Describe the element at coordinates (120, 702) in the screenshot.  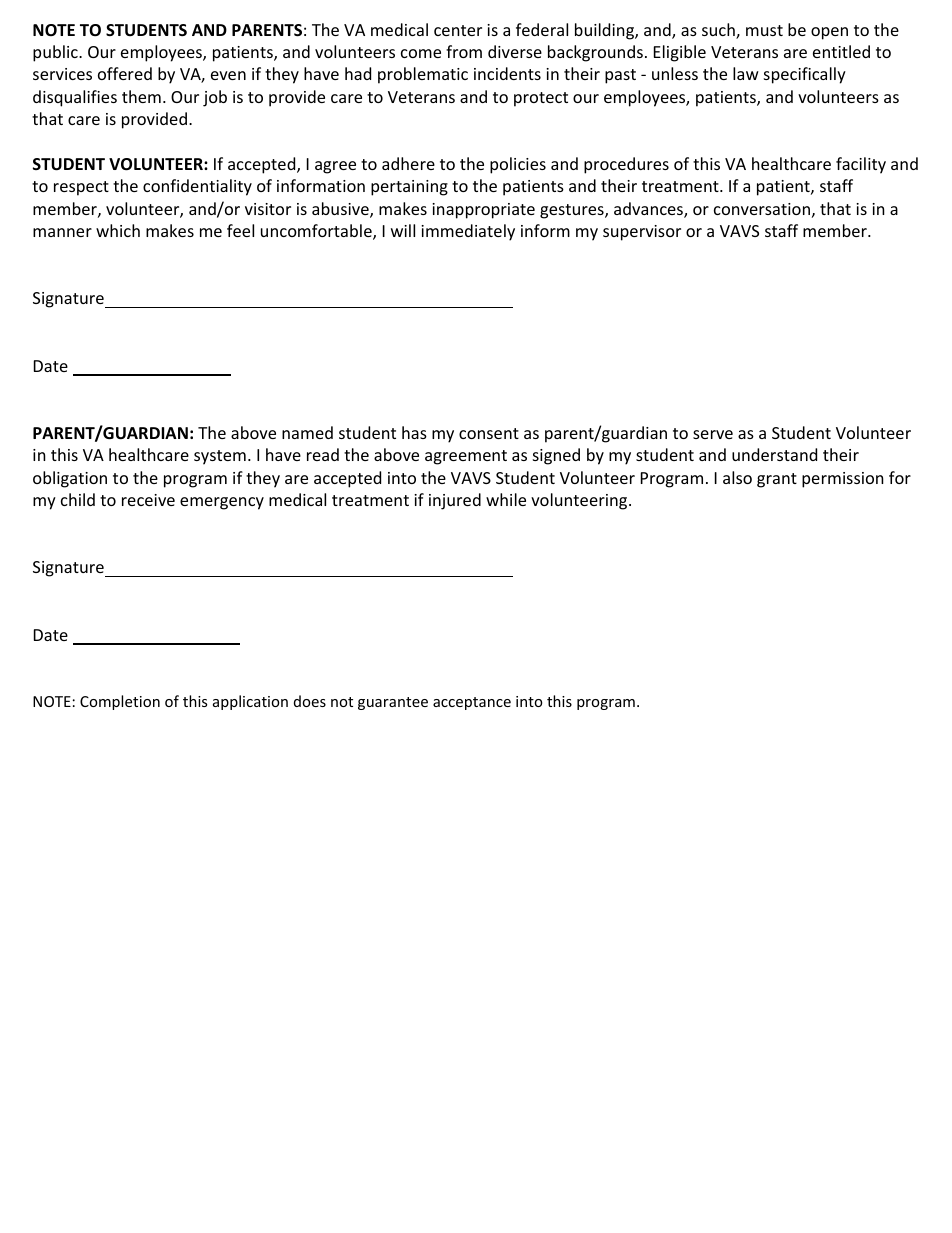
I see `Completion` at that location.
